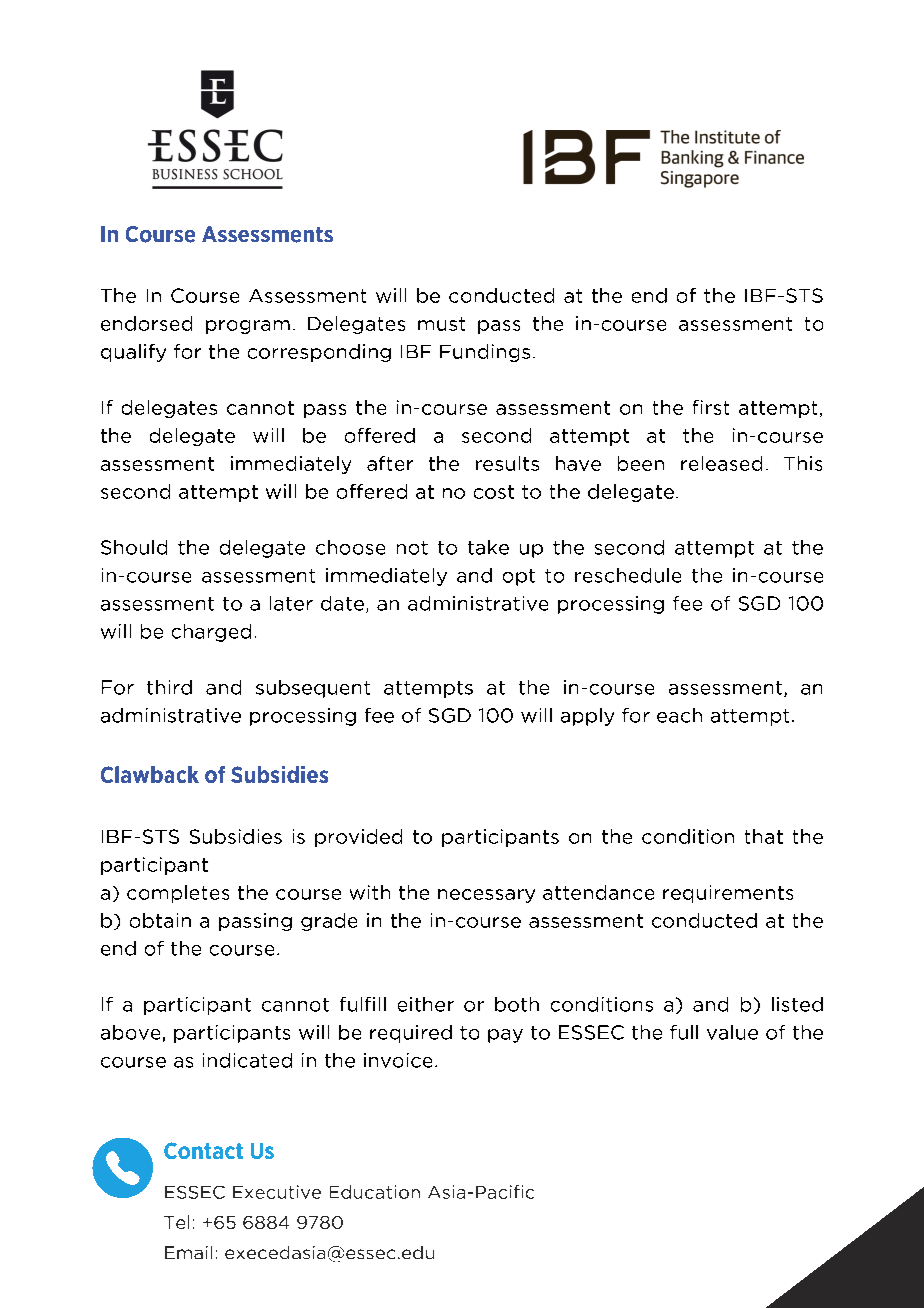  I want to click on take, so click(488, 547).
